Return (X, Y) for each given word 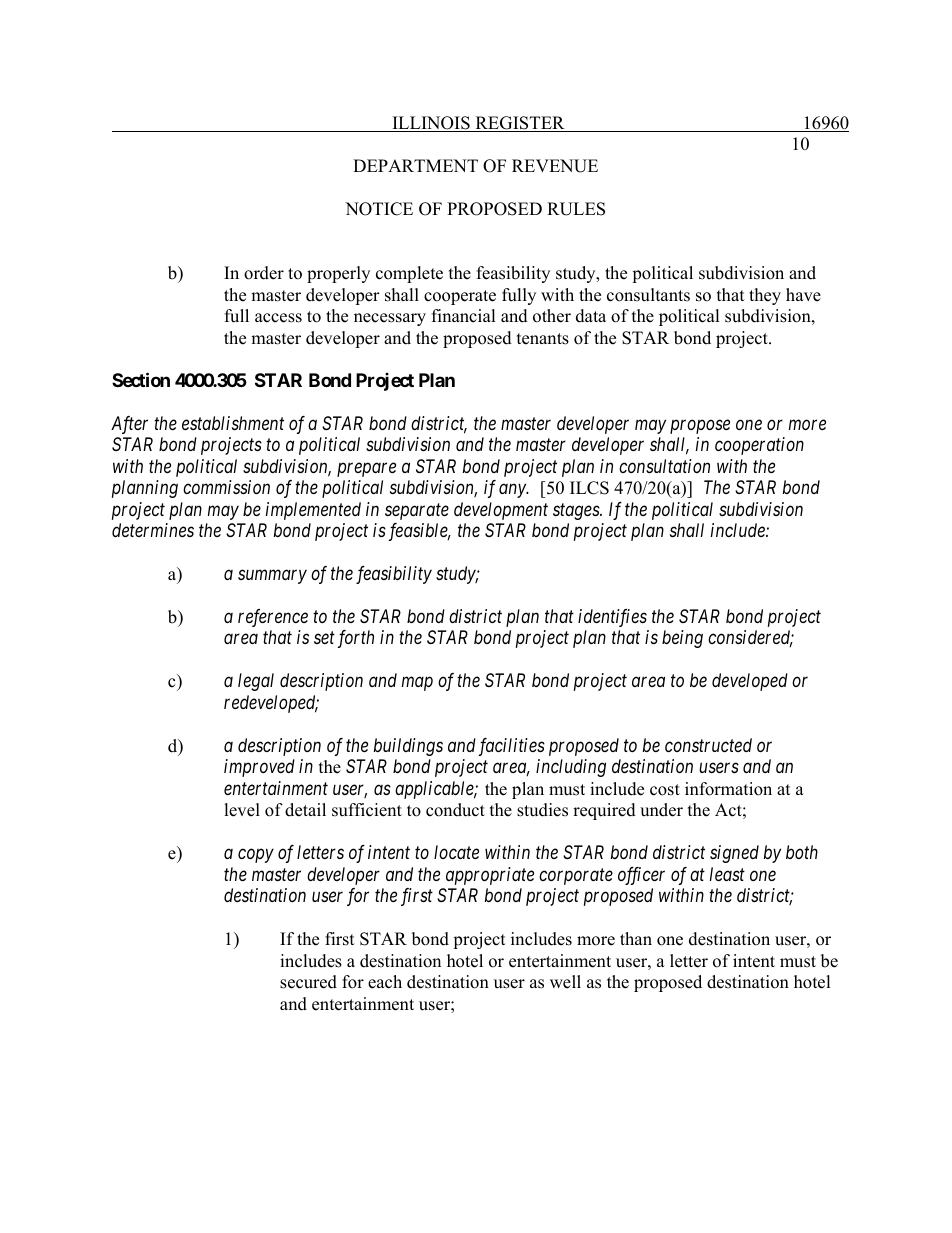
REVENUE (555, 166)
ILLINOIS (431, 124)
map (417, 684)
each (385, 982)
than (636, 938)
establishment (233, 423)
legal (256, 682)
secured (308, 982)
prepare (366, 469)
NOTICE (379, 209)
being (682, 639)
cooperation (759, 446)
